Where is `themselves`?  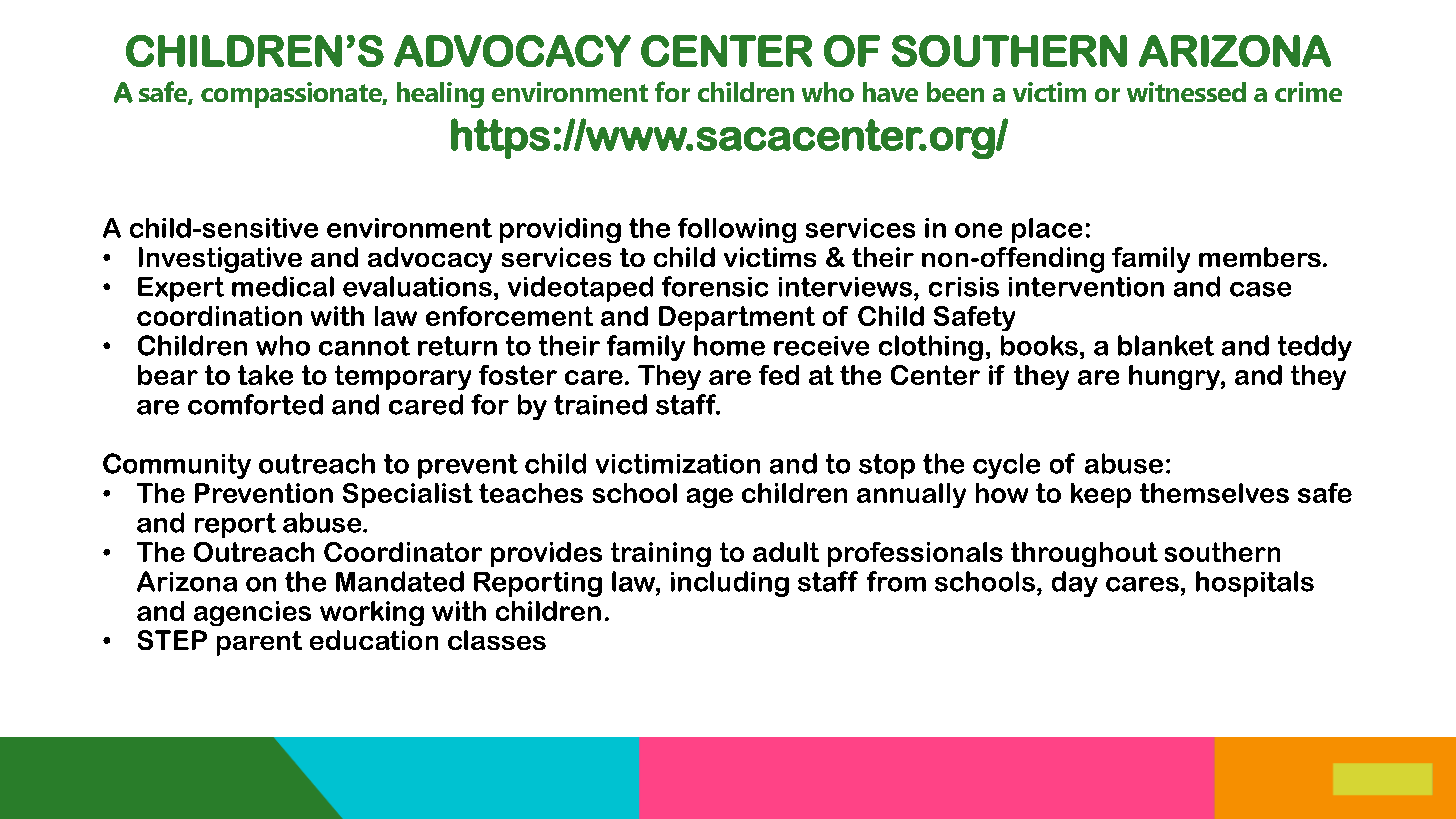
themselves is located at coordinates (1214, 493).
